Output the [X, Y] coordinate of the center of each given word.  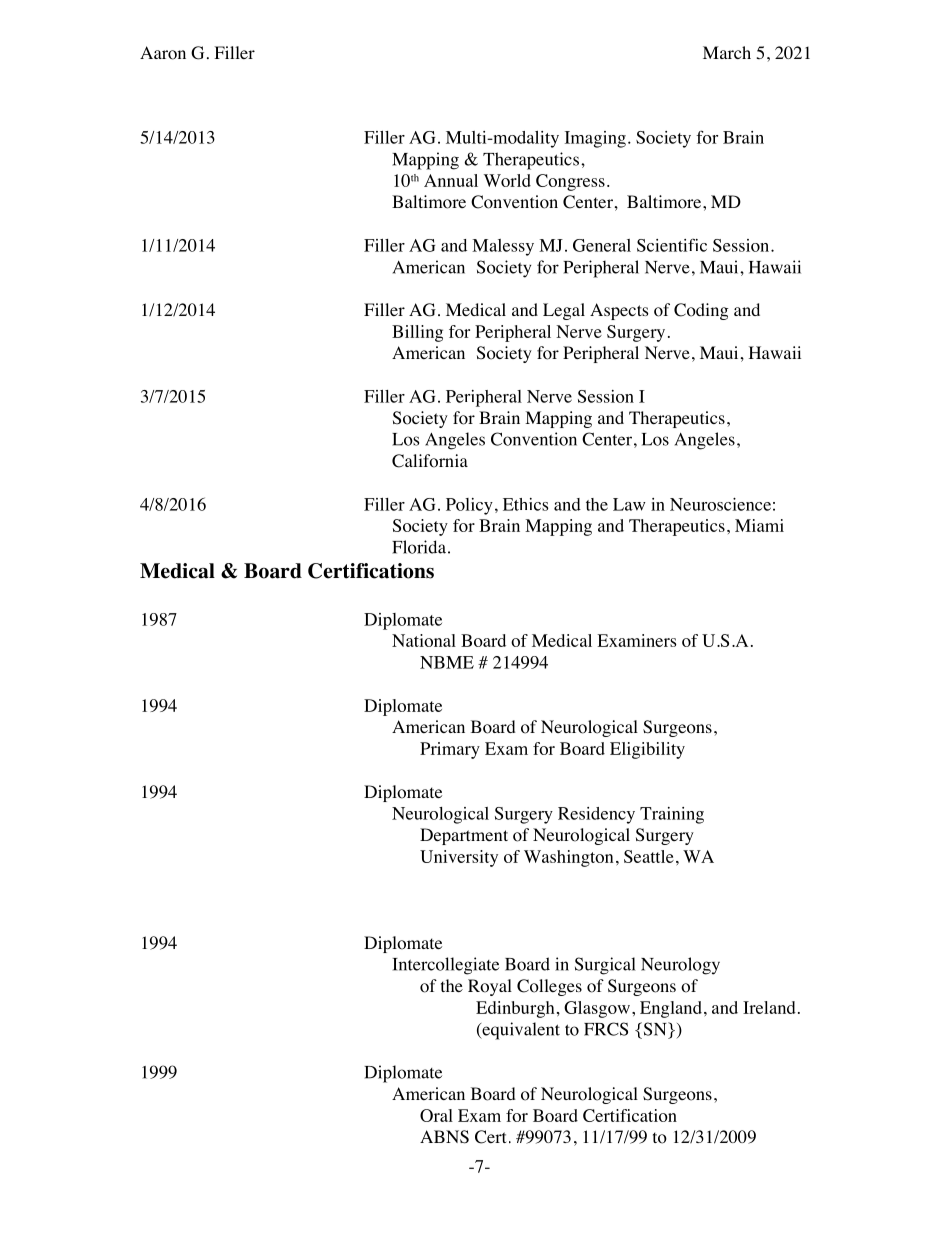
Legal [564, 311]
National [424, 640]
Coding [701, 311]
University [459, 858]
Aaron [163, 53]
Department [464, 836]
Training [672, 815]
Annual [451, 180]
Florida [419, 547]
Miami [759, 525]
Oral [436, 1115]
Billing [417, 333]
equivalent [520, 1031]
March [727, 52]
